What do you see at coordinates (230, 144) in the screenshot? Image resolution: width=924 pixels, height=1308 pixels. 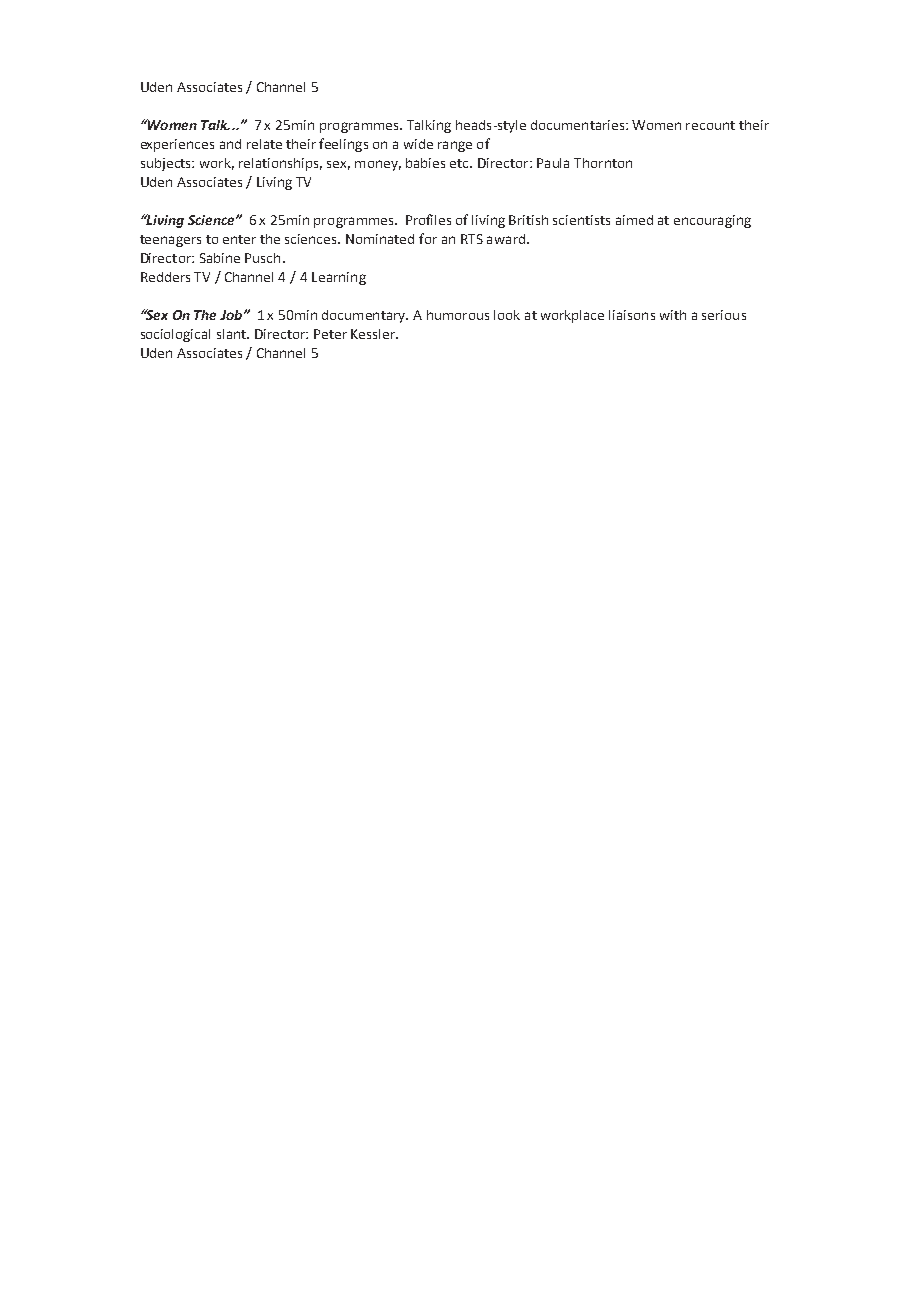 I see `and` at bounding box center [230, 144].
